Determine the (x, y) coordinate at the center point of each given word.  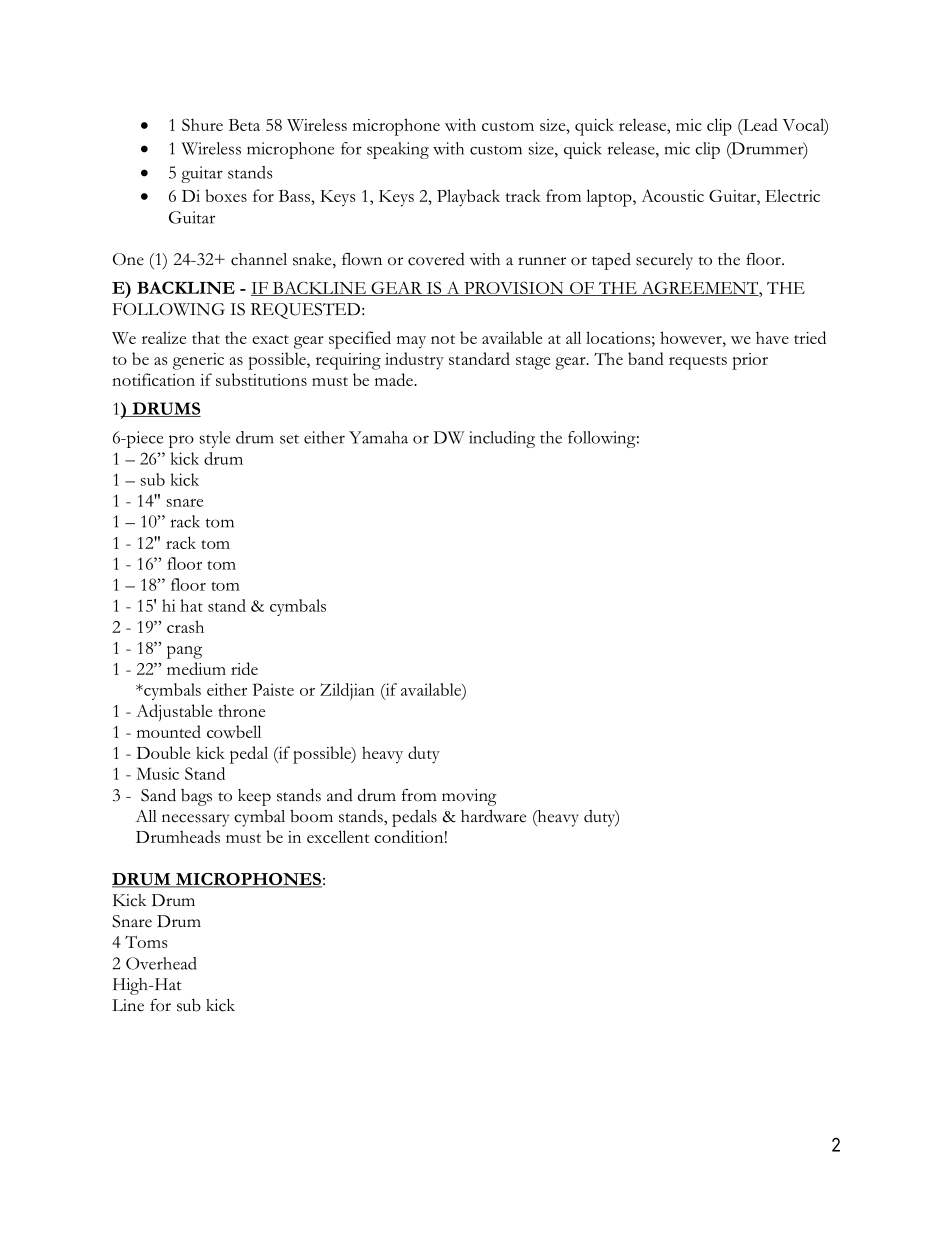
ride (244, 668)
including (502, 439)
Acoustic (672, 195)
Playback (468, 198)
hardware (493, 816)
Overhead (161, 963)
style (215, 439)
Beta (244, 125)
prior (750, 361)
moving (469, 797)
